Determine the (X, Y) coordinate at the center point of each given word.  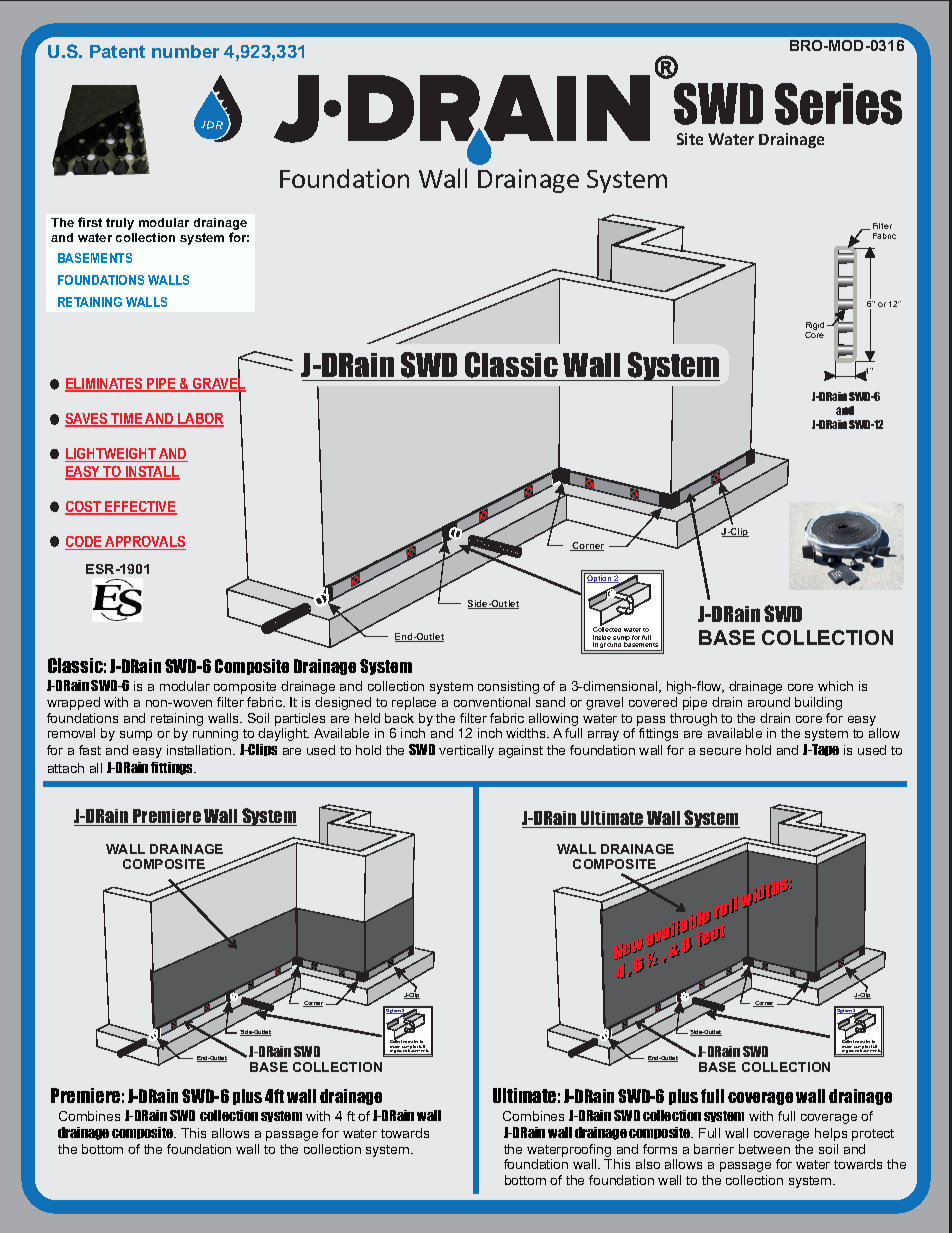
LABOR (200, 420)
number (185, 51)
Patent (117, 51)
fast (90, 750)
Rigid (815, 327)
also (648, 1164)
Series (838, 104)
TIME (127, 420)
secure (720, 751)
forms (660, 1149)
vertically (466, 751)
